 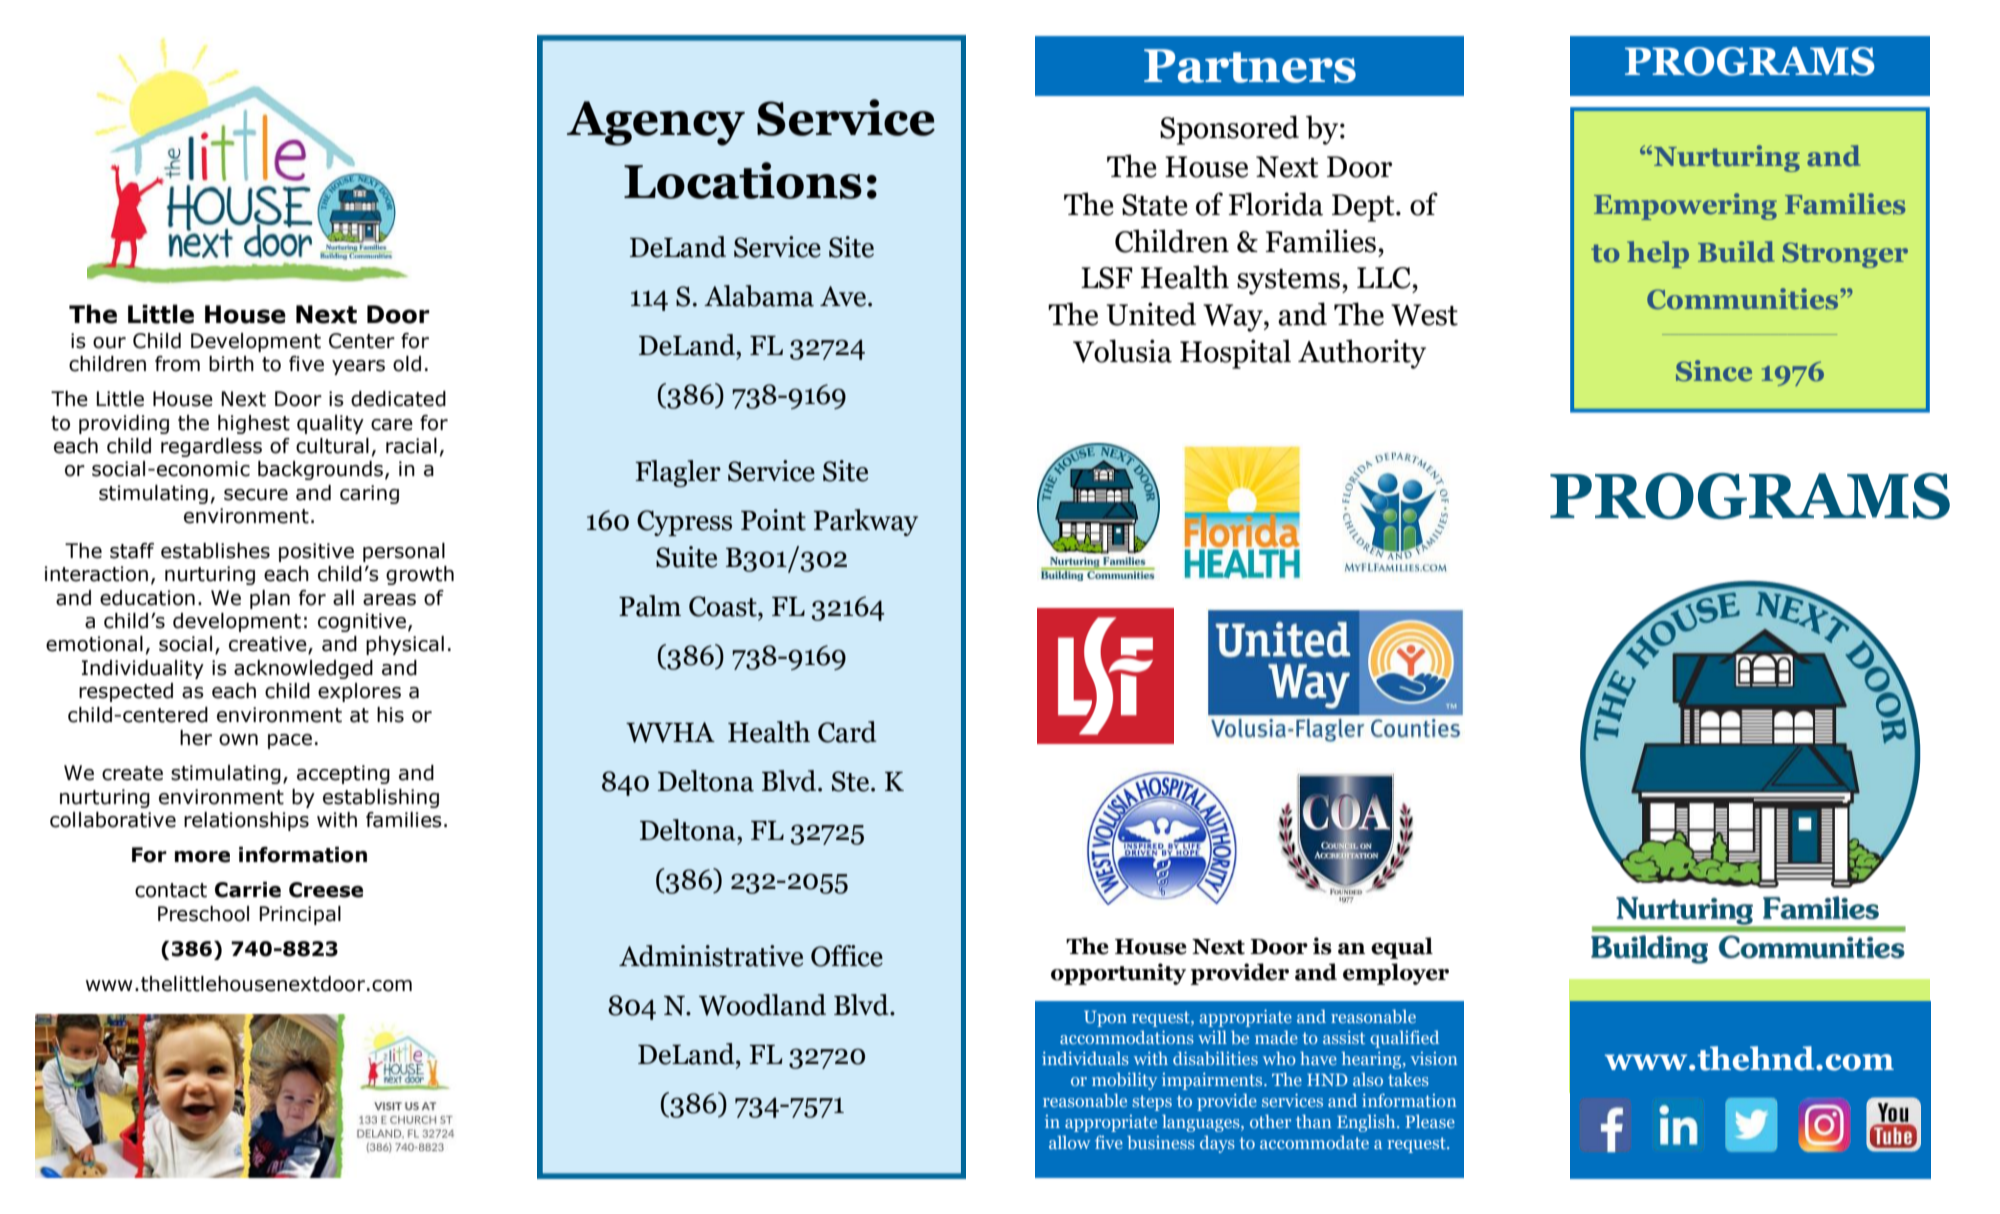 What do you see at coordinates (656, 123) in the image?
I see `Agency` at bounding box center [656, 123].
